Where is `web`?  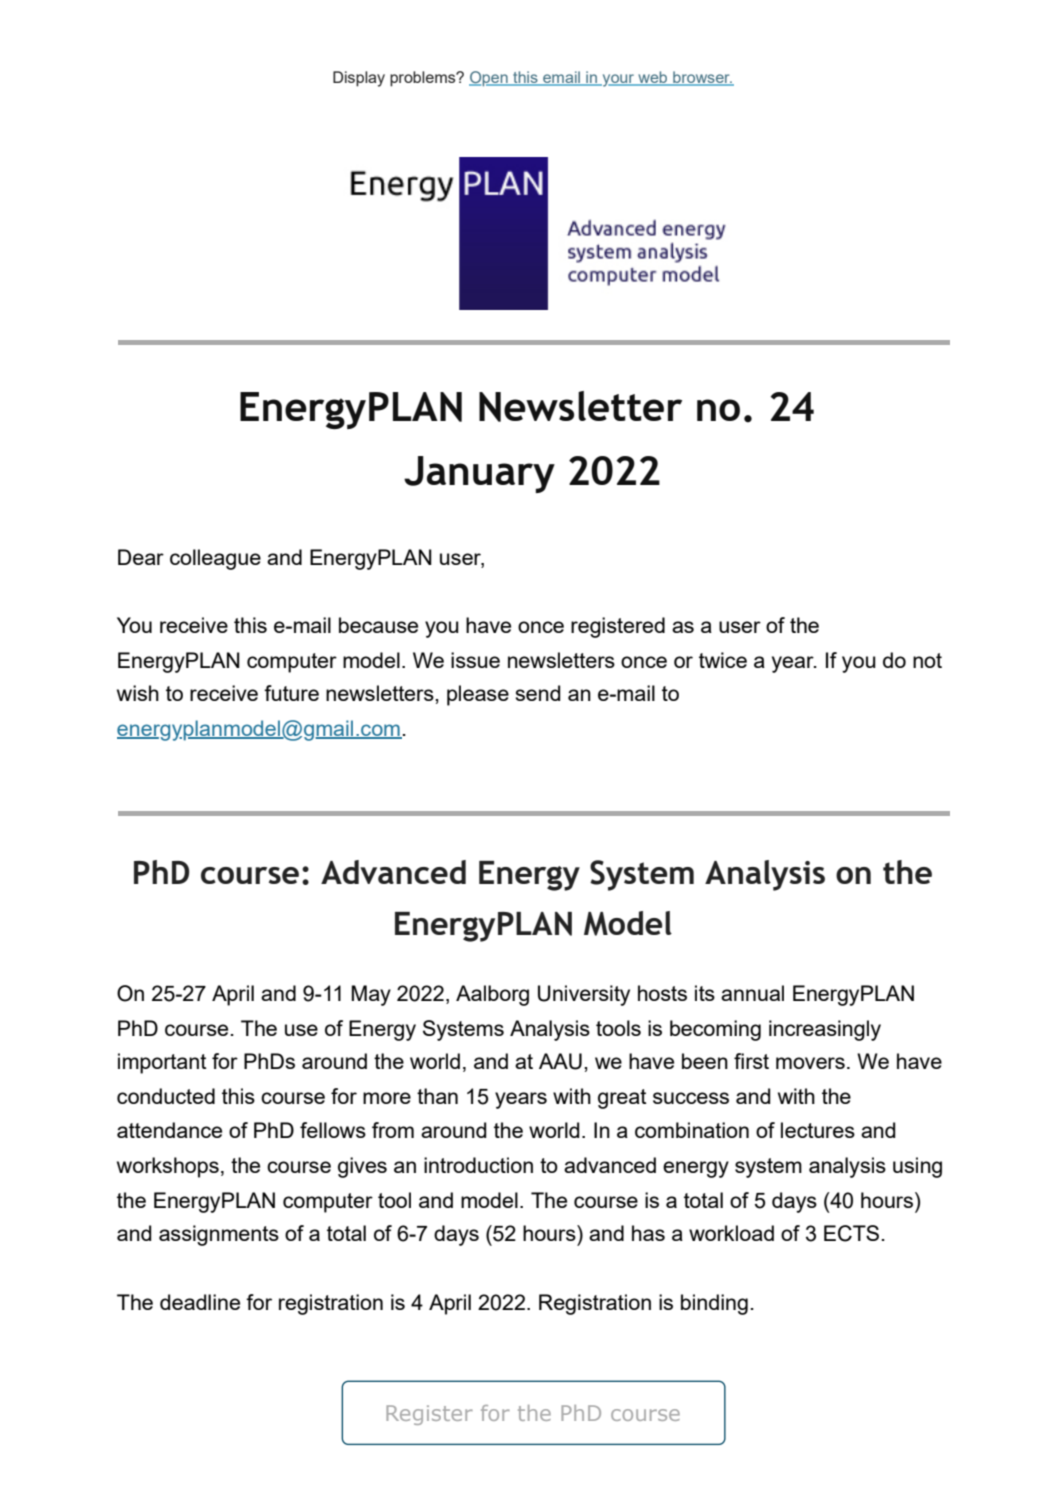 web is located at coordinates (653, 78).
